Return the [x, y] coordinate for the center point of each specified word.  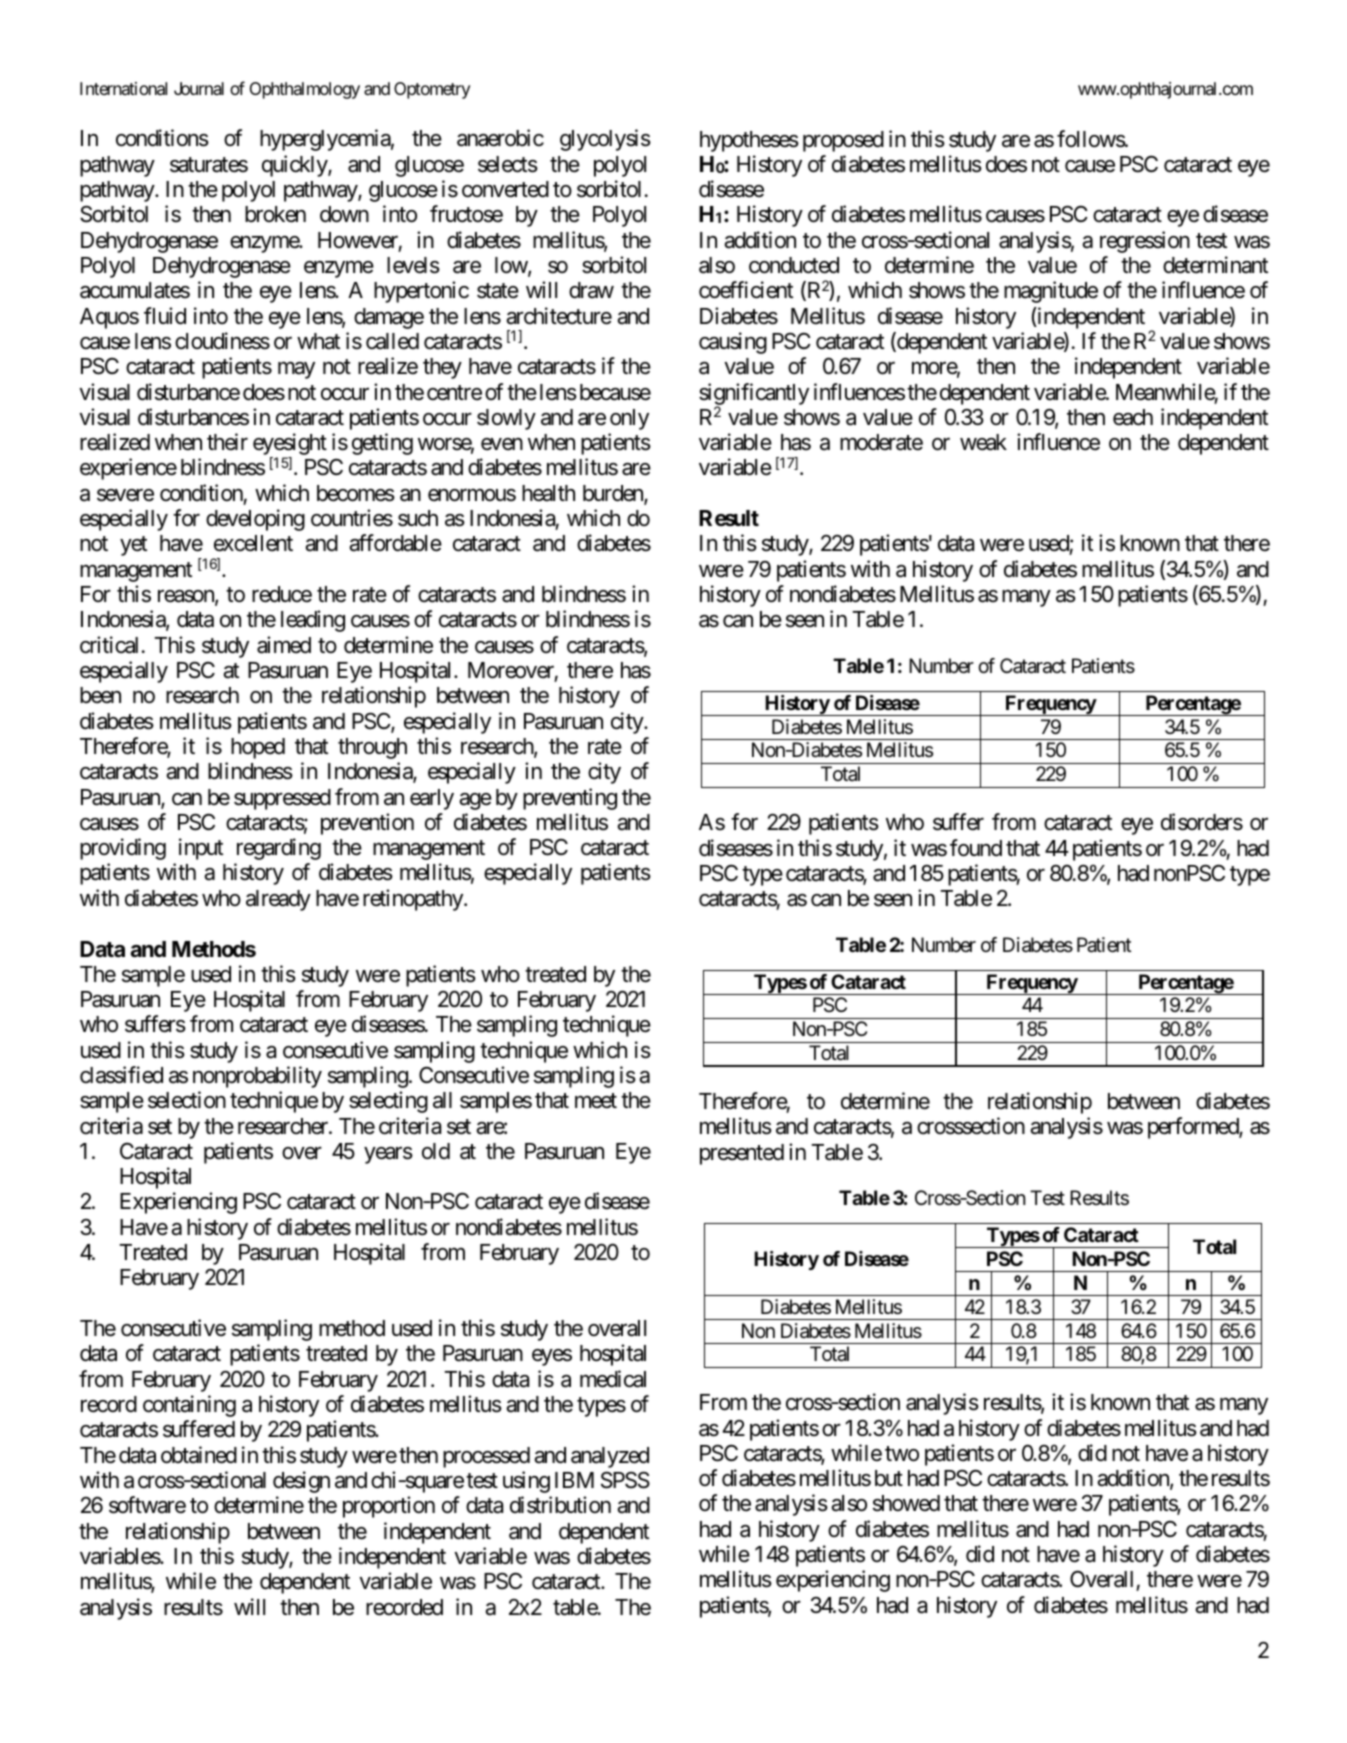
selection [187, 1100]
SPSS [625, 1480]
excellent [253, 543]
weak [983, 442]
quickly [295, 166]
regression [1145, 242]
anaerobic [500, 138]
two [902, 1454]
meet [596, 1101]
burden [614, 494]
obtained [199, 1455]
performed [1194, 1128]
